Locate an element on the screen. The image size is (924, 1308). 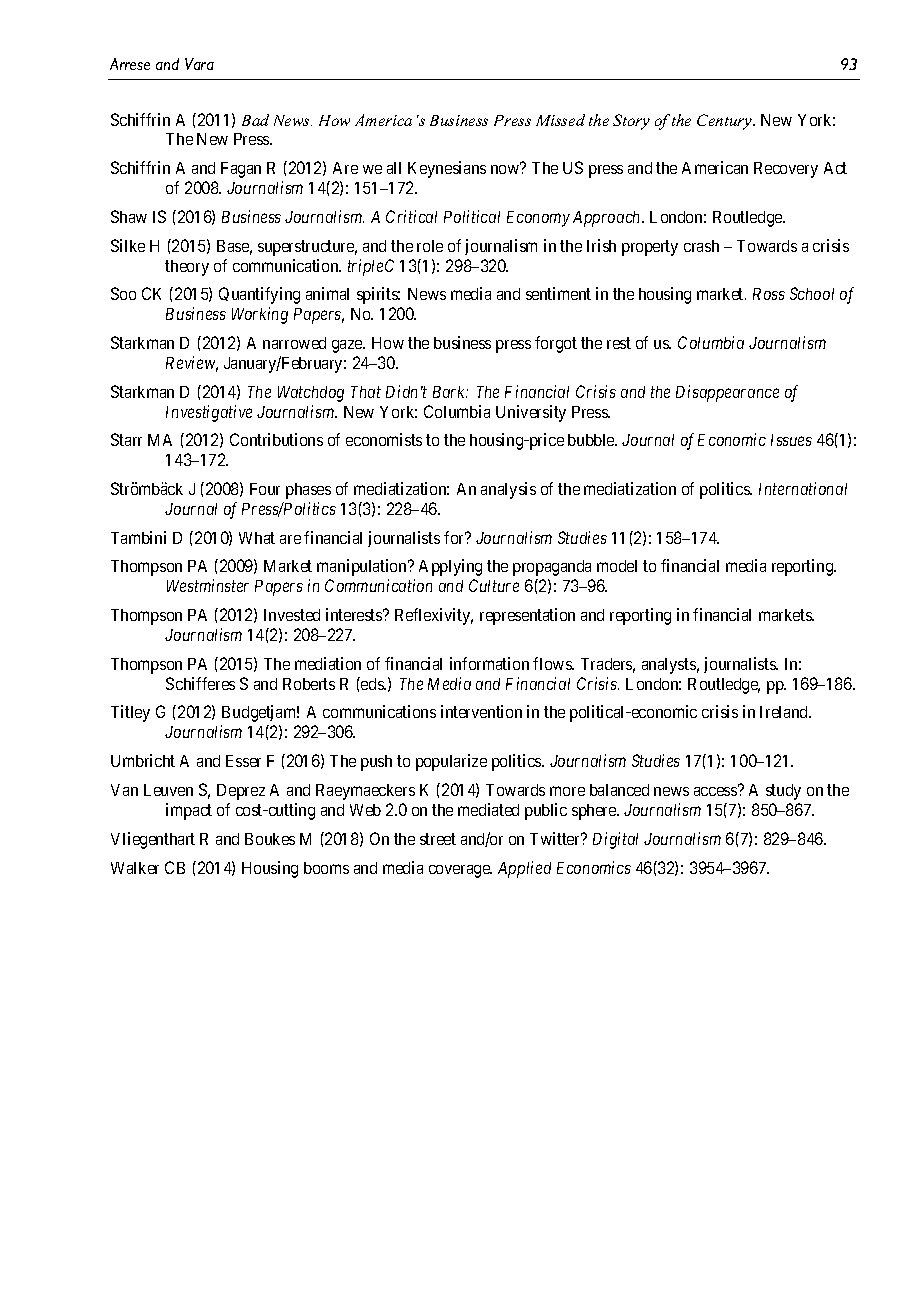
Missed is located at coordinates (560, 120).
